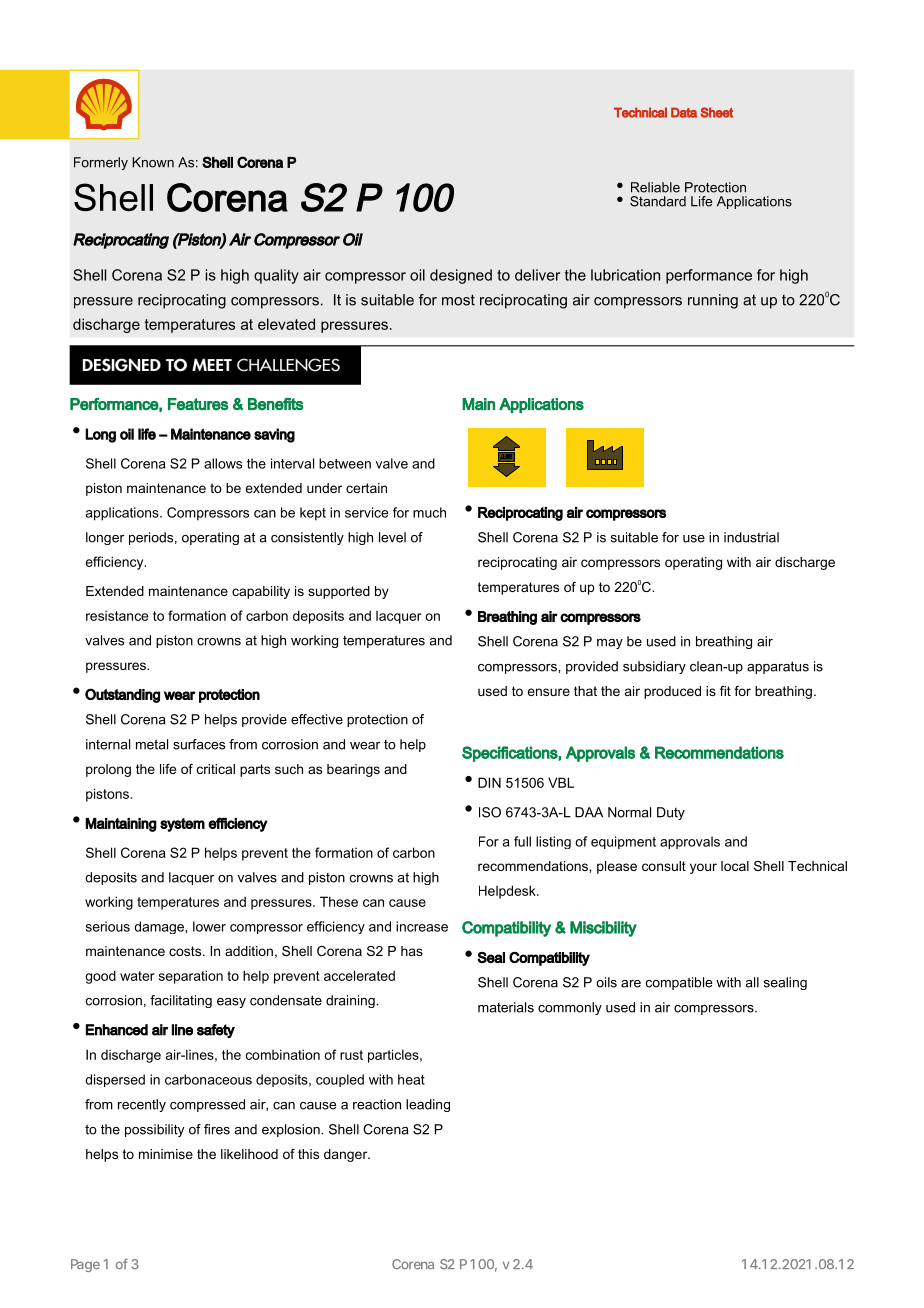 The width and height of the screenshot is (924, 1308). I want to click on designed, so click(461, 276).
